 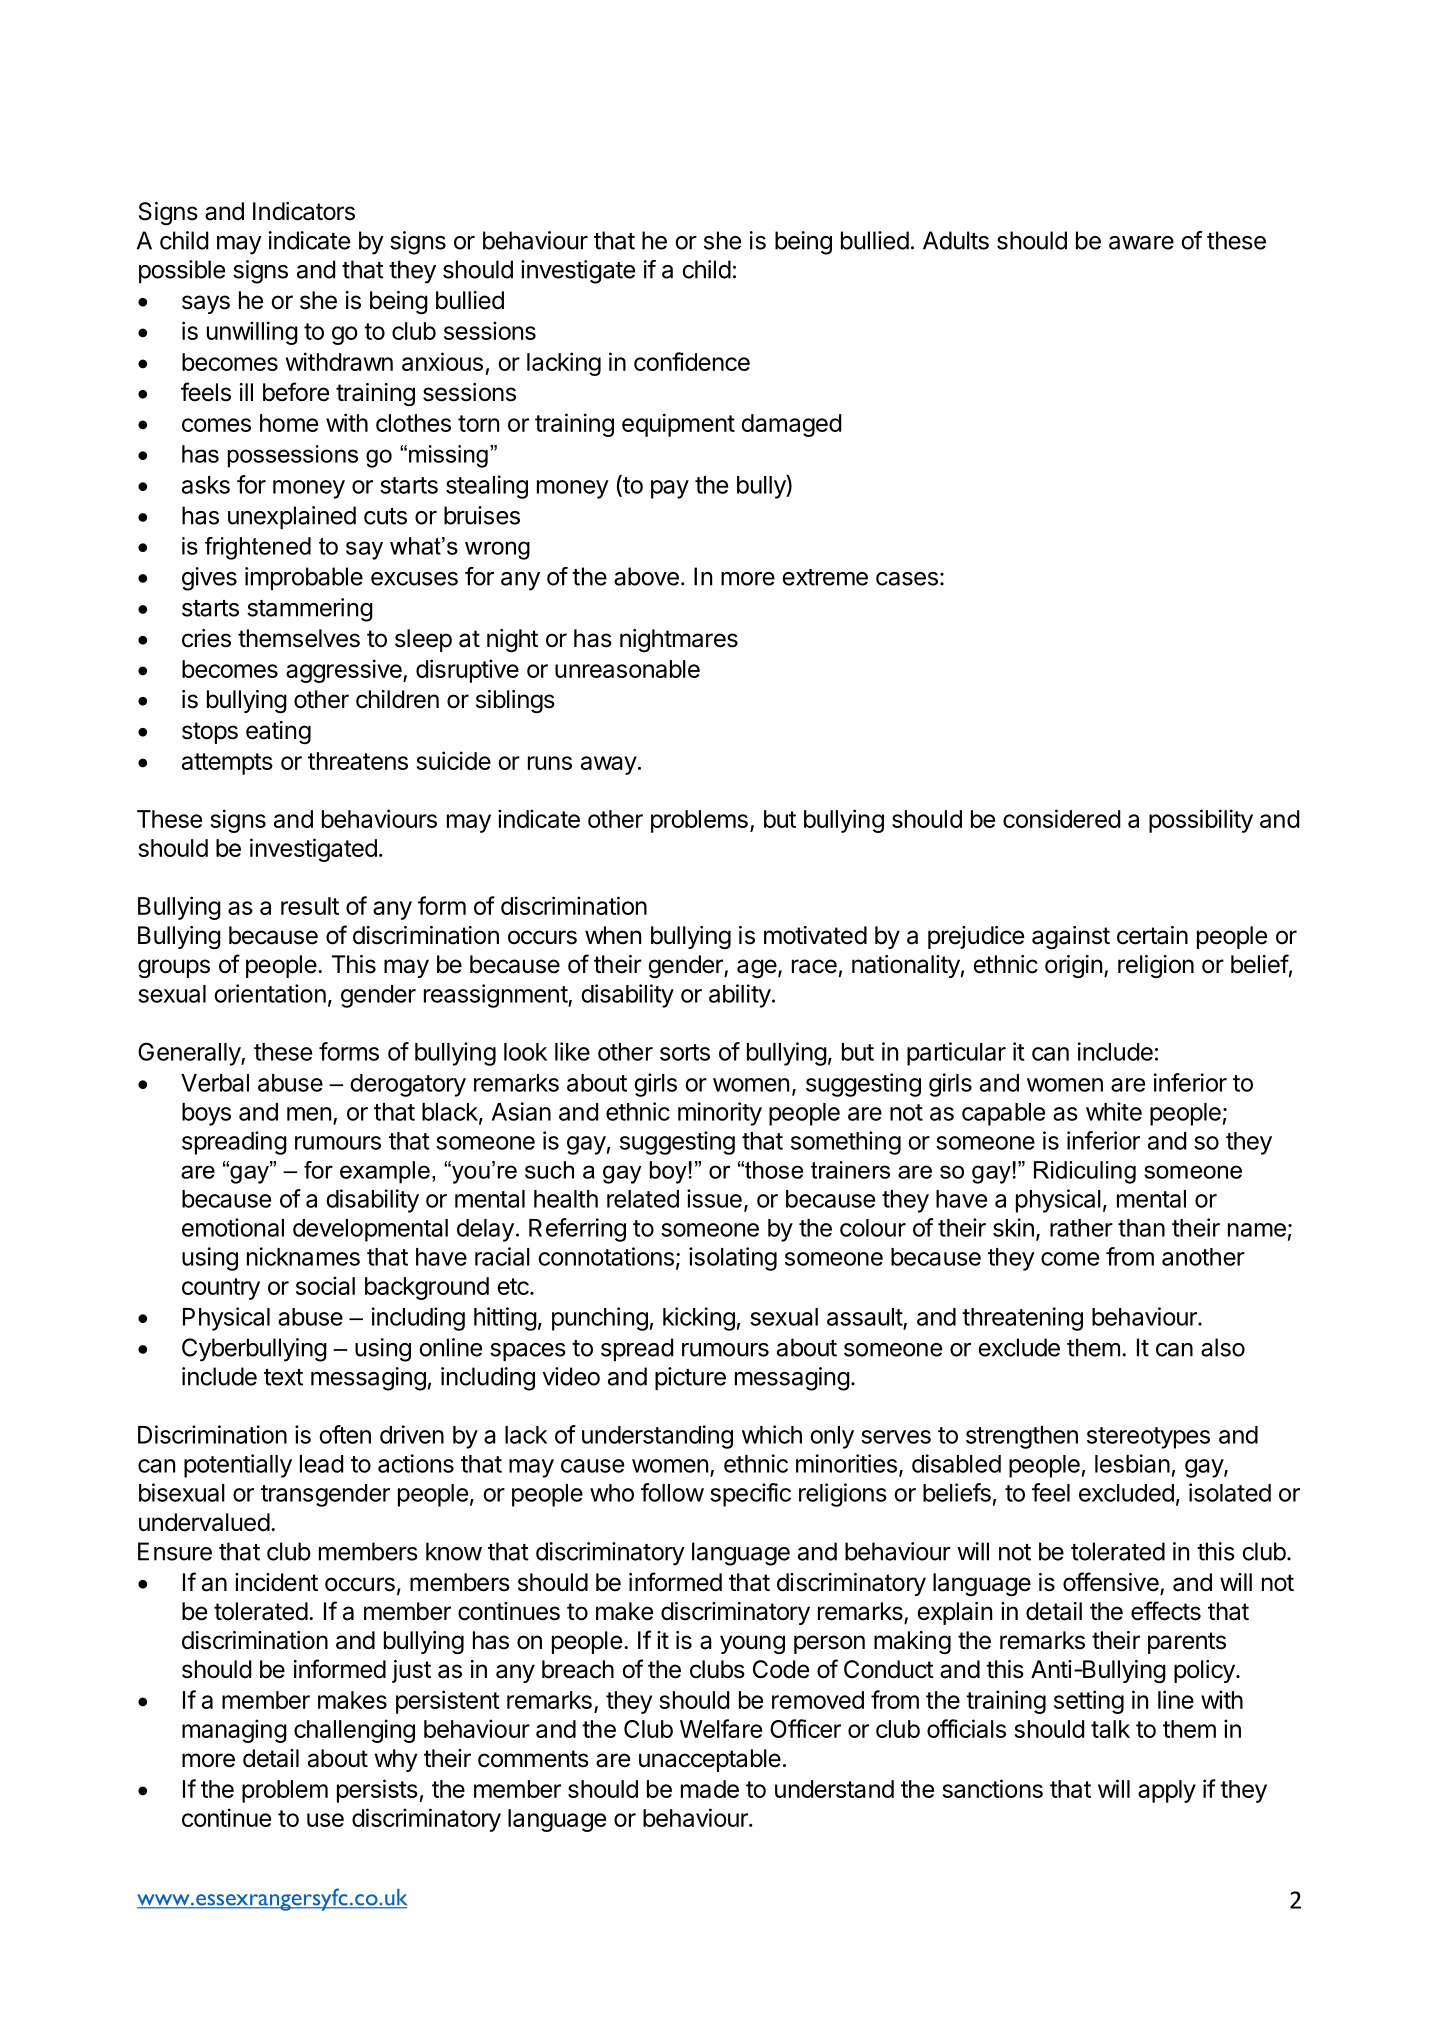 What do you see at coordinates (1141, 243) in the image?
I see `aware` at bounding box center [1141, 243].
